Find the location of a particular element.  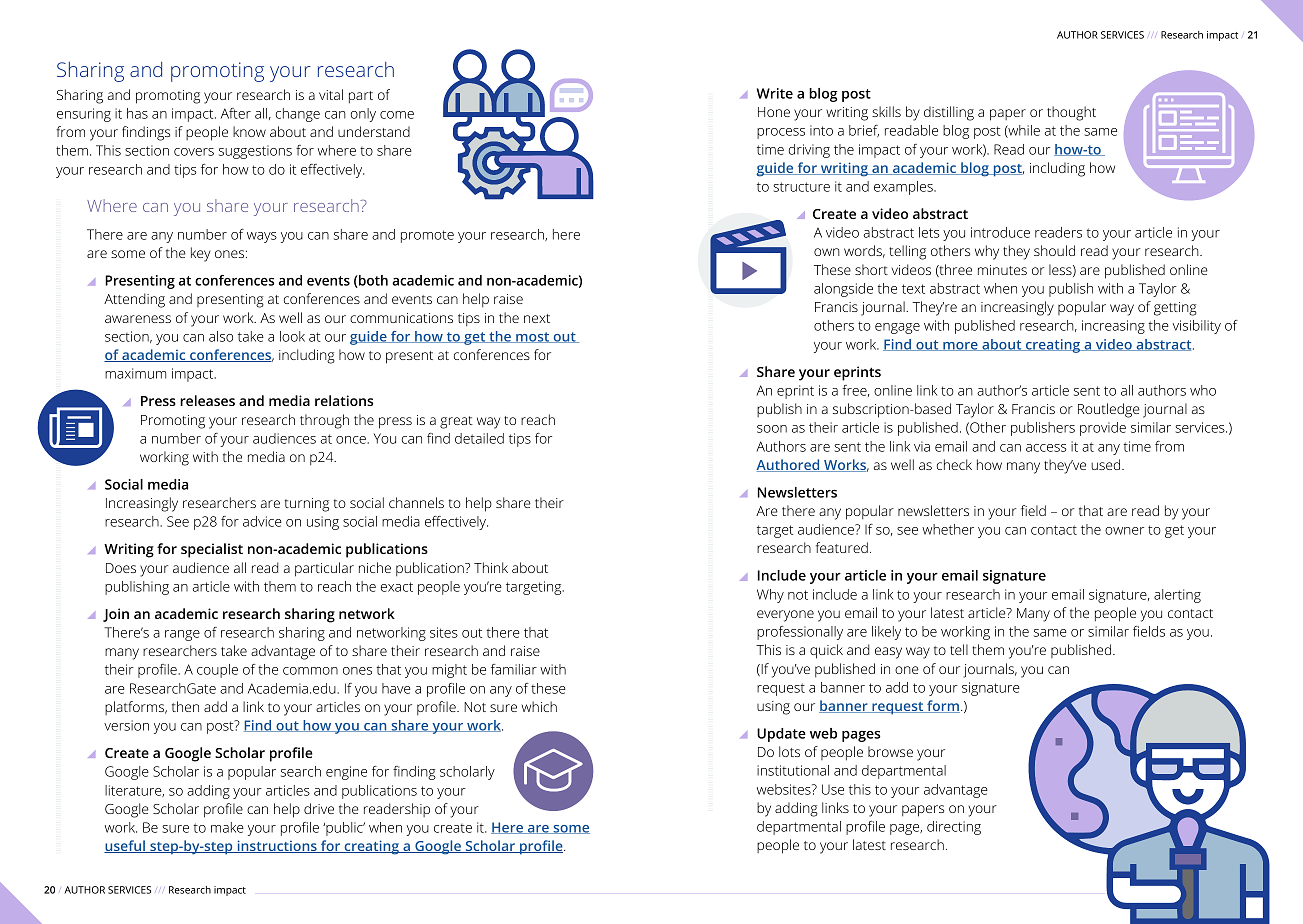

make is located at coordinates (227, 827).
